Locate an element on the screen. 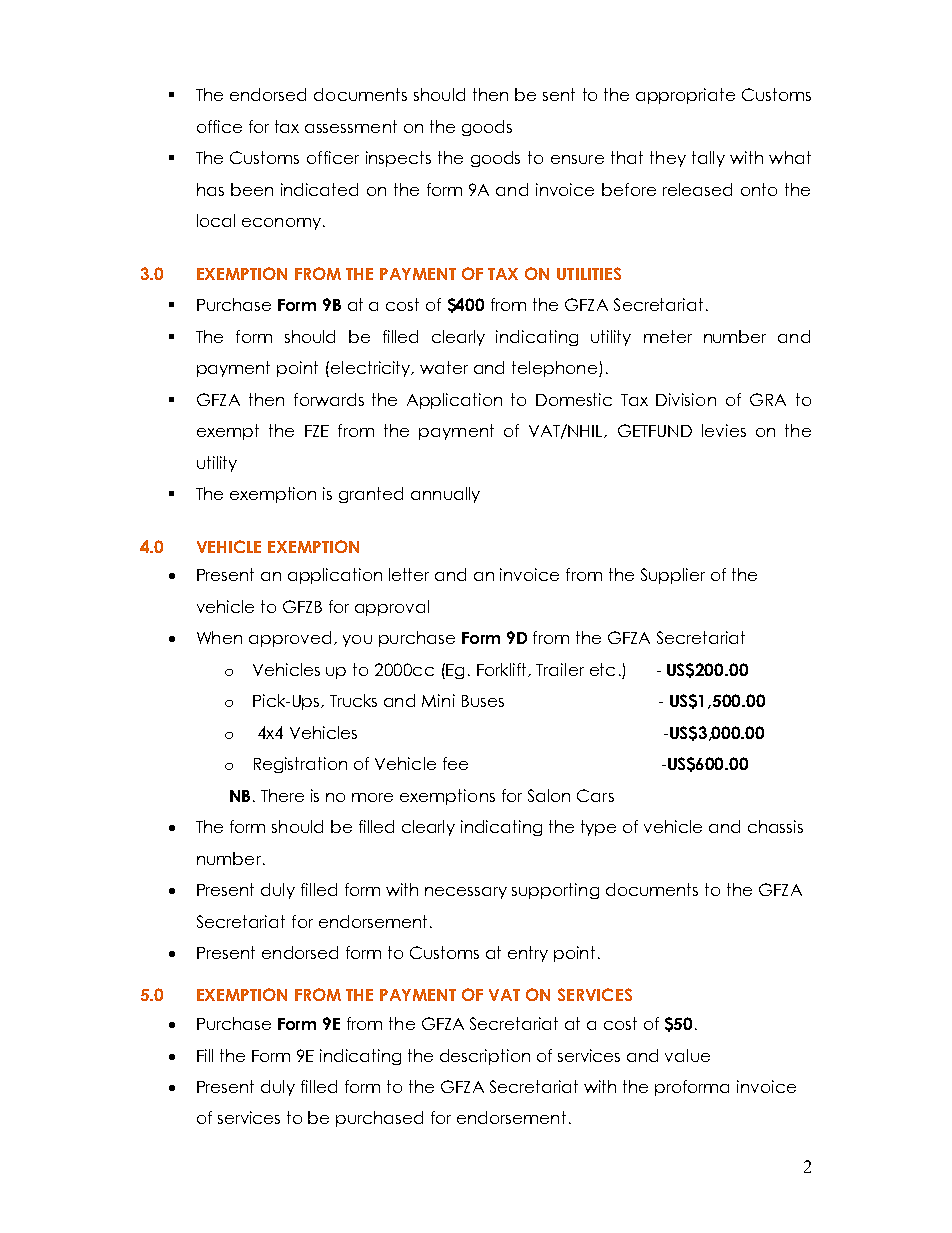 The image size is (952, 1233). tally is located at coordinates (708, 159).
